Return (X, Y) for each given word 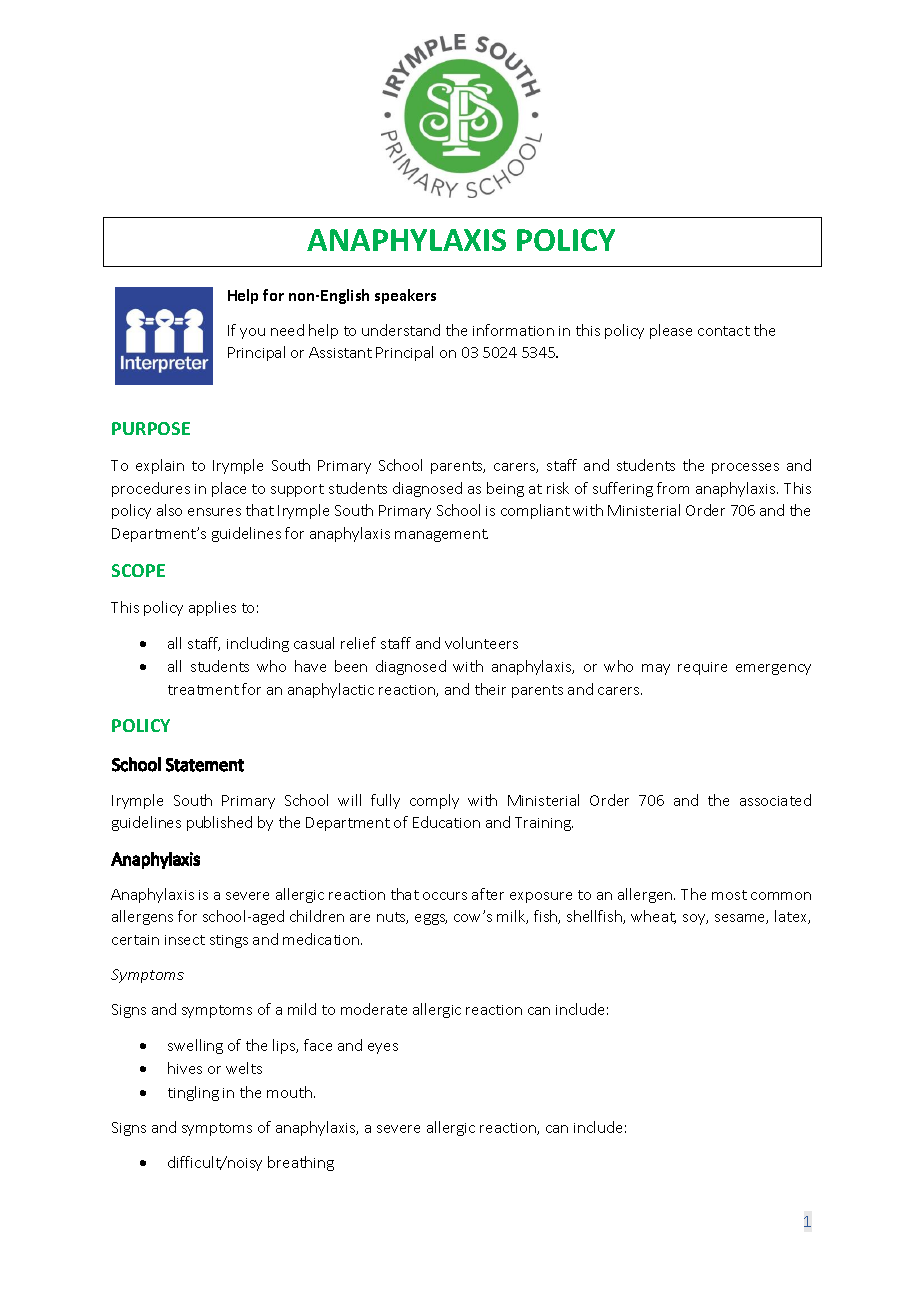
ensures (214, 512)
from (673, 488)
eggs (431, 919)
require (702, 668)
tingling (193, 1093)
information (513, 330)
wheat (653, 917)
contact (724, 331)
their (490, 689)
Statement (205, 765)
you (252, 333)
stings (229, 941)
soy (695, 919)
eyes (383, 1048)
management (441, 535)
